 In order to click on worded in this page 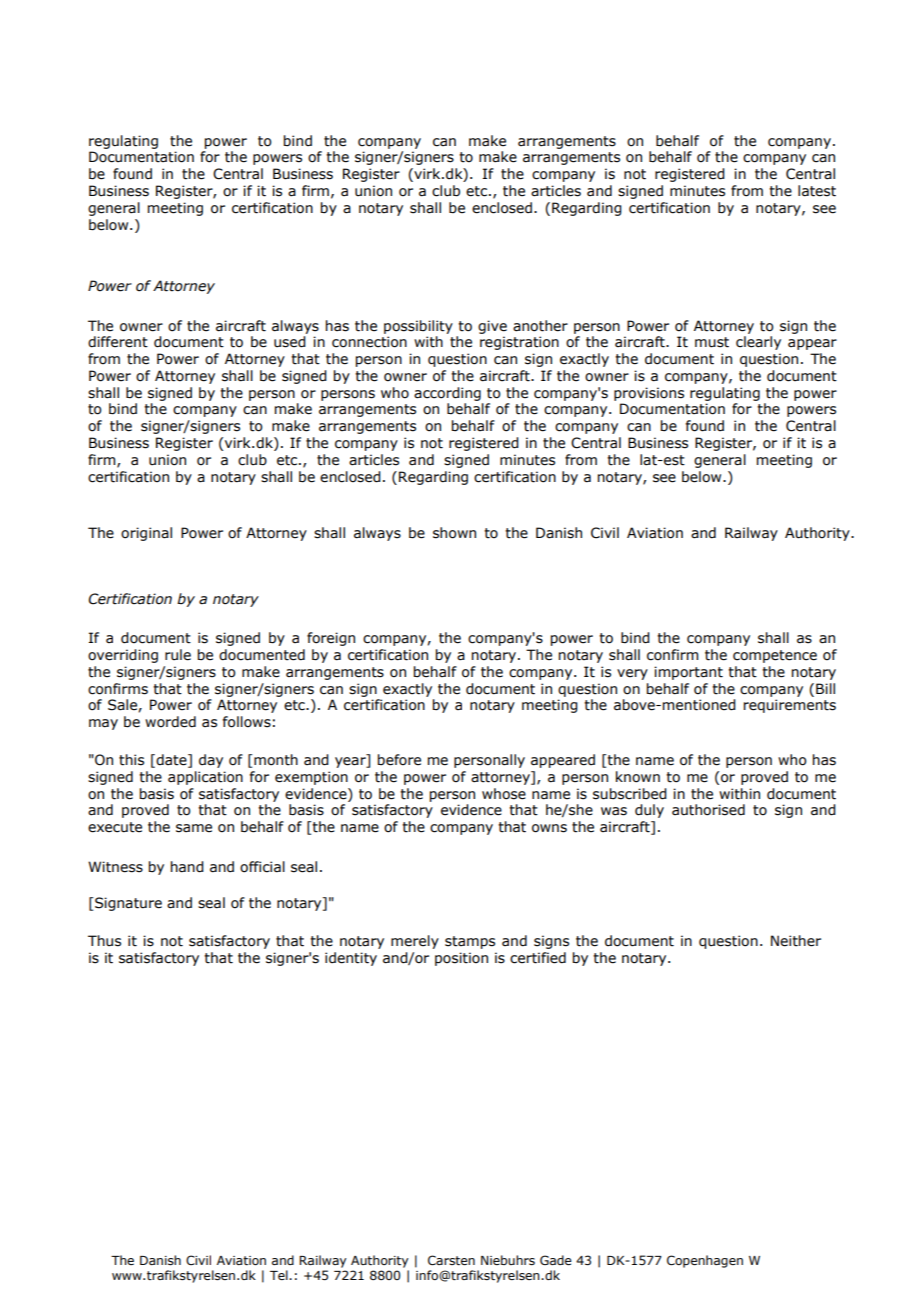, I will do `click(170, 722)`.
